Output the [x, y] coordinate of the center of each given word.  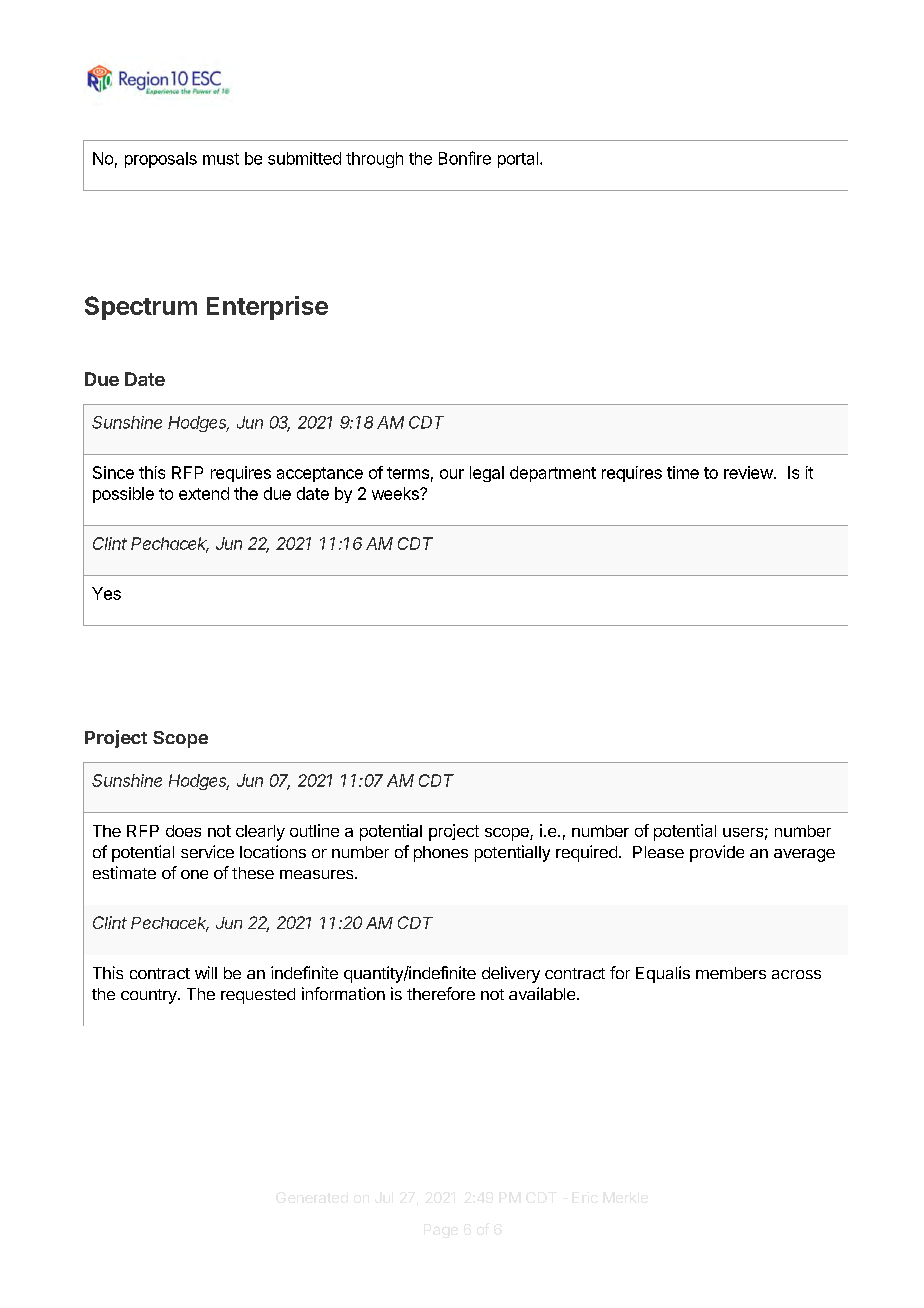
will [206, 972]
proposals [161, 160]
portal [518, 160]
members [731, 973]
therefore [441, 993]
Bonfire [465, 158]
